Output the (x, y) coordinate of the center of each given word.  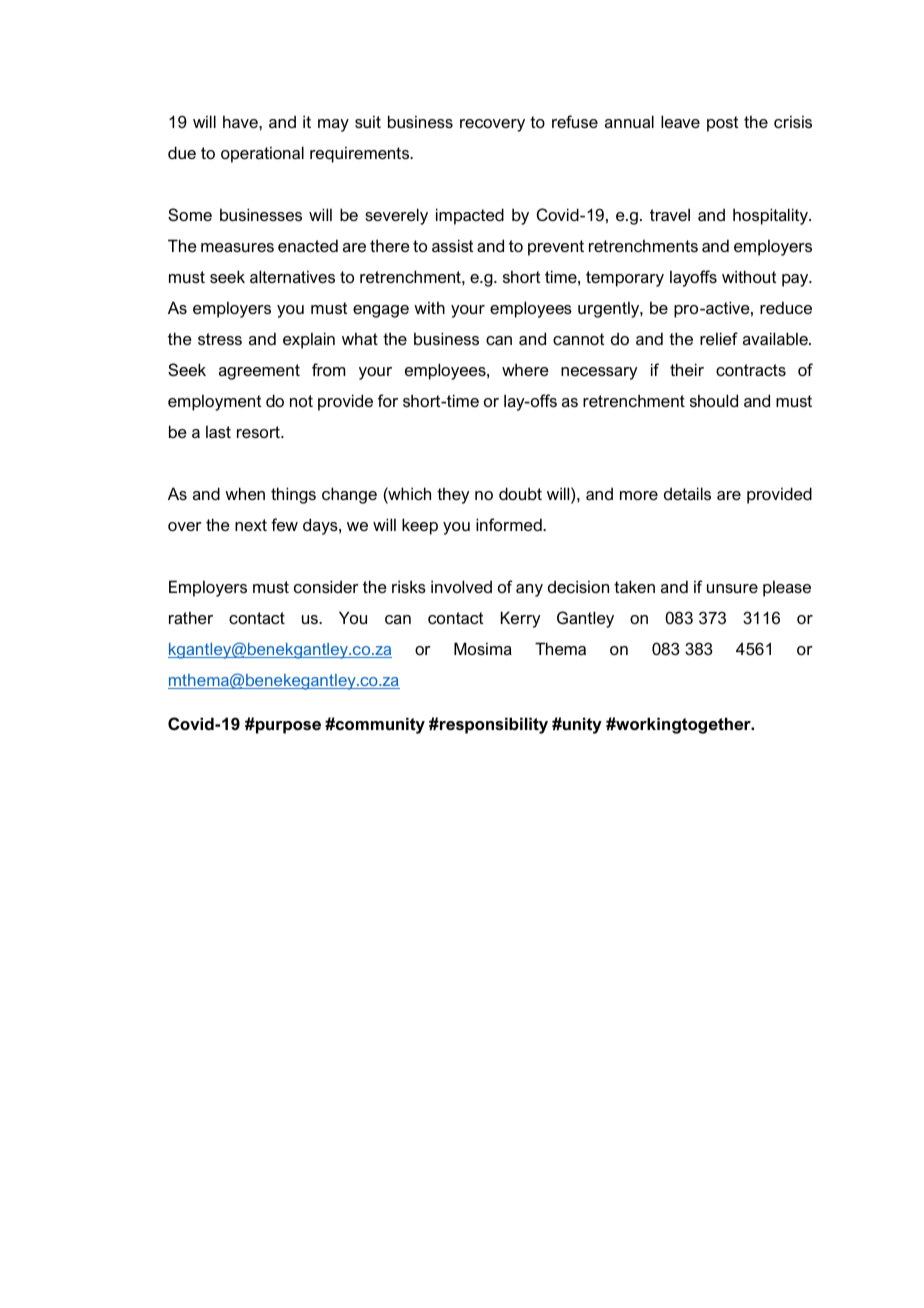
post (722, 124)
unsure (732, 588)
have (241, 121)
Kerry (521, 619)
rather (191, 617)
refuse (575, 121)
